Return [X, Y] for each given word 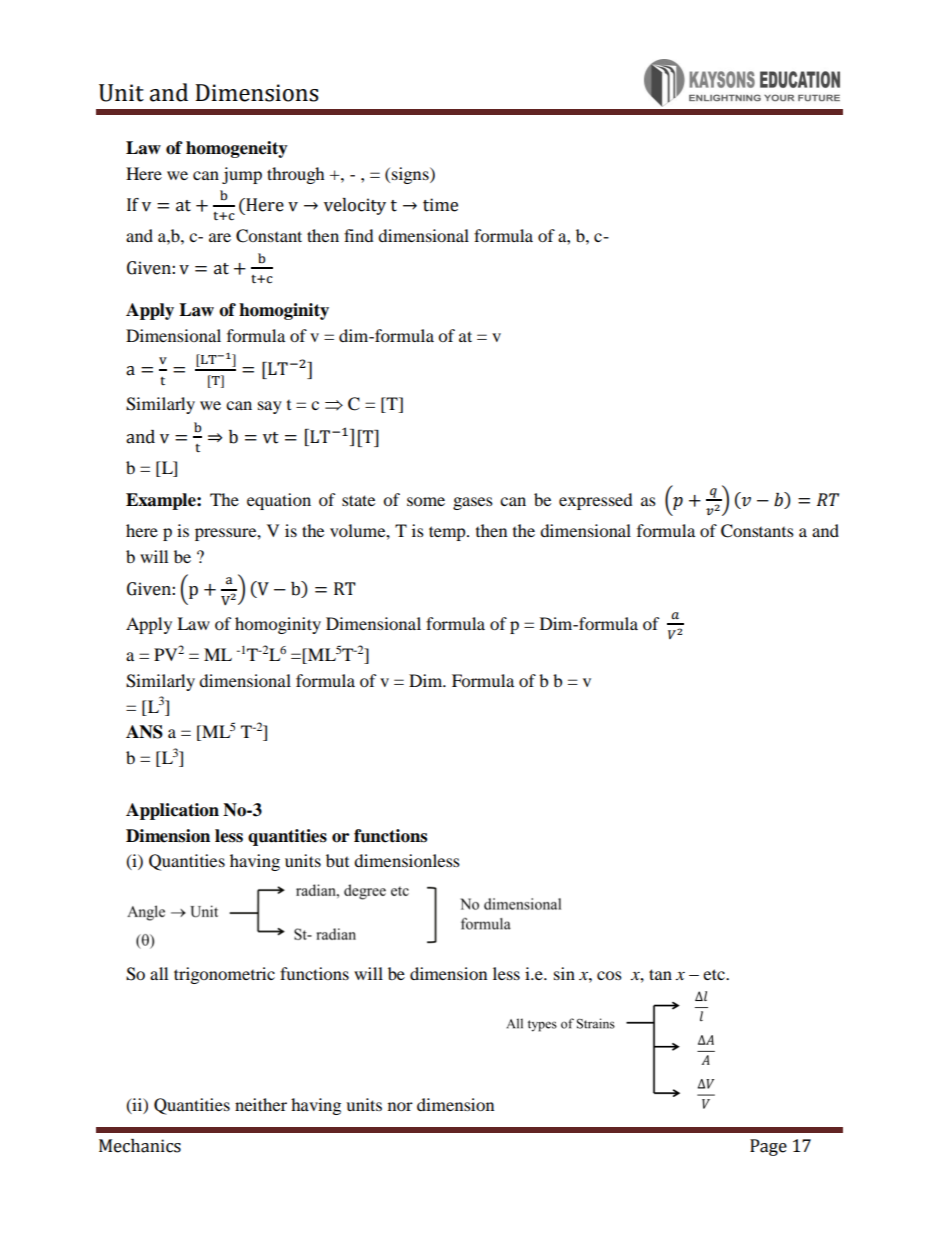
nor [400, 1106]
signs [411, 175]
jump [242, 175]
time [440, 205]
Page [768, 1147]
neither [261, 1104]
